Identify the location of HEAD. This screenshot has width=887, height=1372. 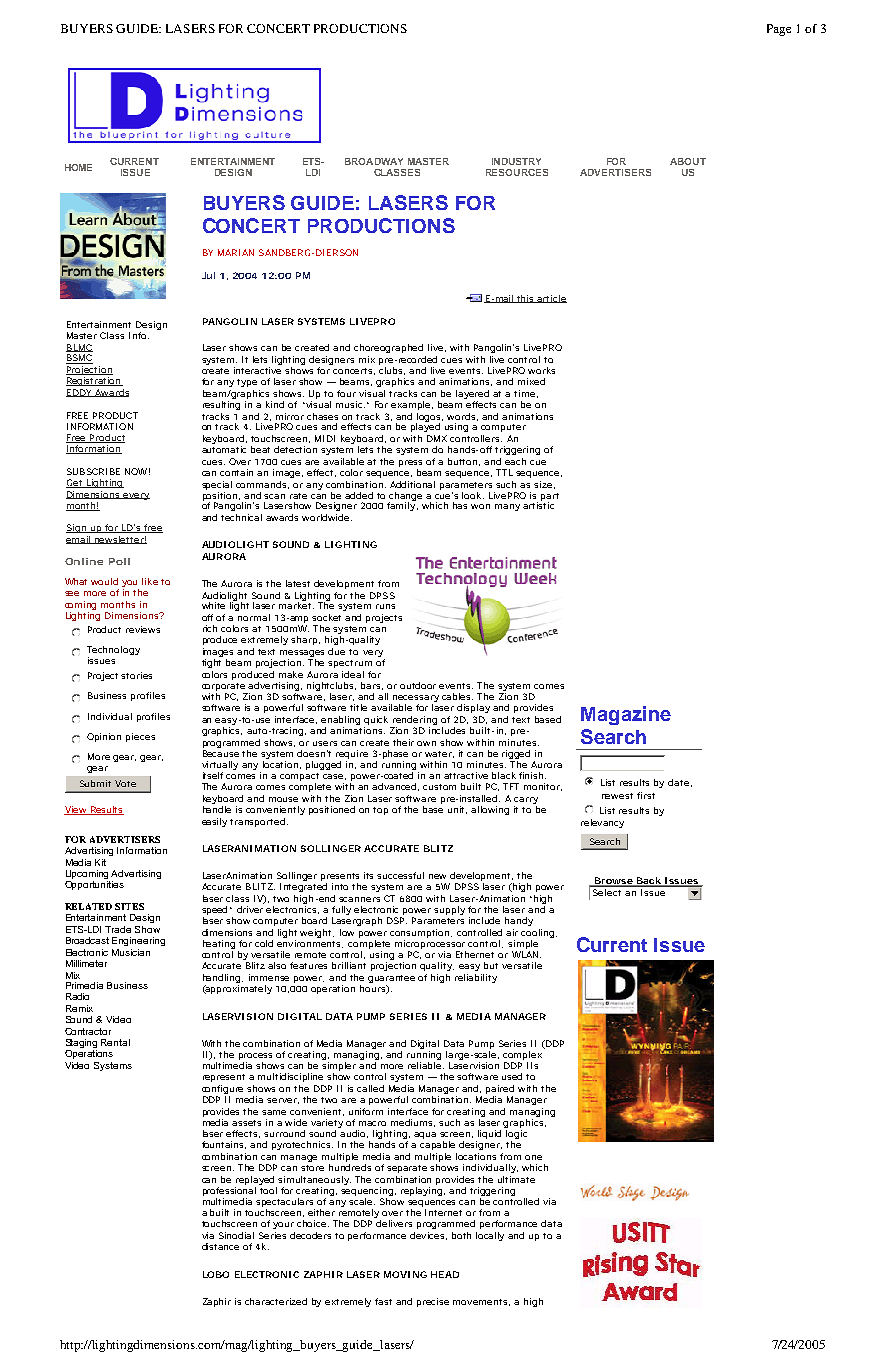
(445, 1274).
